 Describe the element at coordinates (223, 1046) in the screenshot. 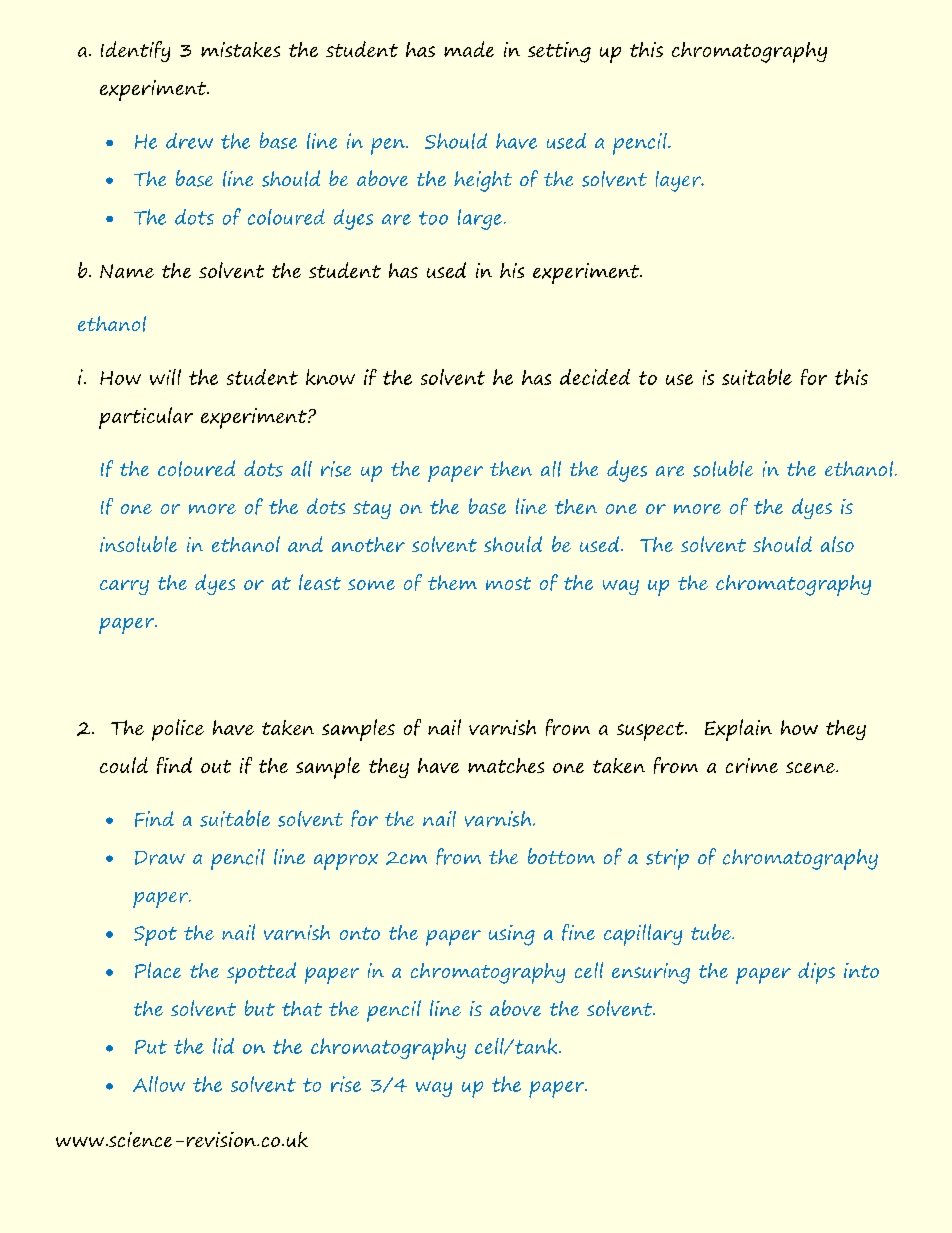

I see `lid` at that location.
